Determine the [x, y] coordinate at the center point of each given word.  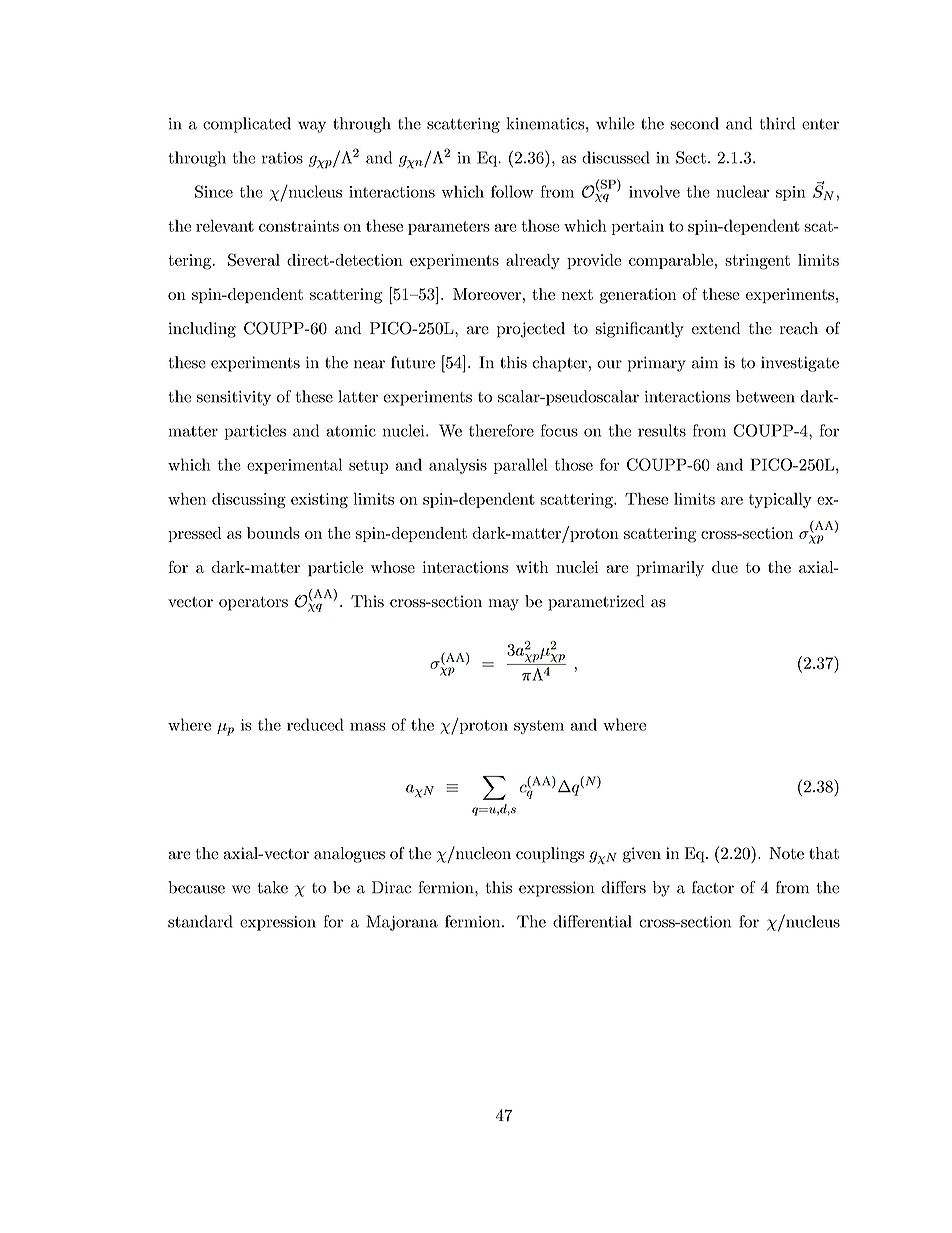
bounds [273, 533]
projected [531, 330]
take [273, 887]
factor [713, 887]
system [539, 727]
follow [512, 191]
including [202, 330]
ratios [282, 158]
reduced [315, 724]
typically [780, 500]
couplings [550, 855]
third [777, 123]
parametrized [596, 603]
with [532, 567]
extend [716, 328]
